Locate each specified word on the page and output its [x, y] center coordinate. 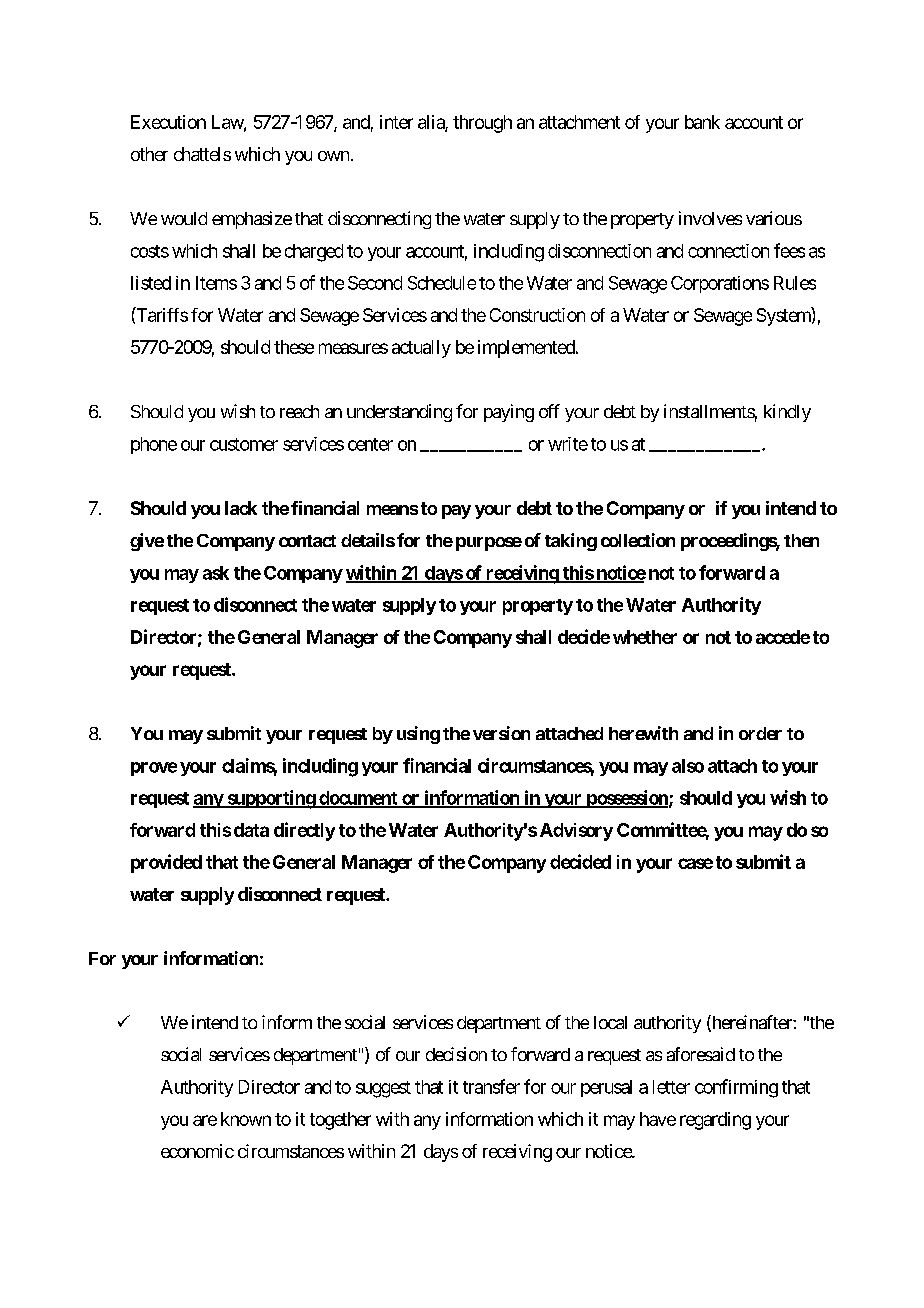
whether [645, 637]
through [482, 124]
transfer [491, 1086]
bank [702, 122]
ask [216, 573]
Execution [168, 122]
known [246, 1119]
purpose [489, 544]
